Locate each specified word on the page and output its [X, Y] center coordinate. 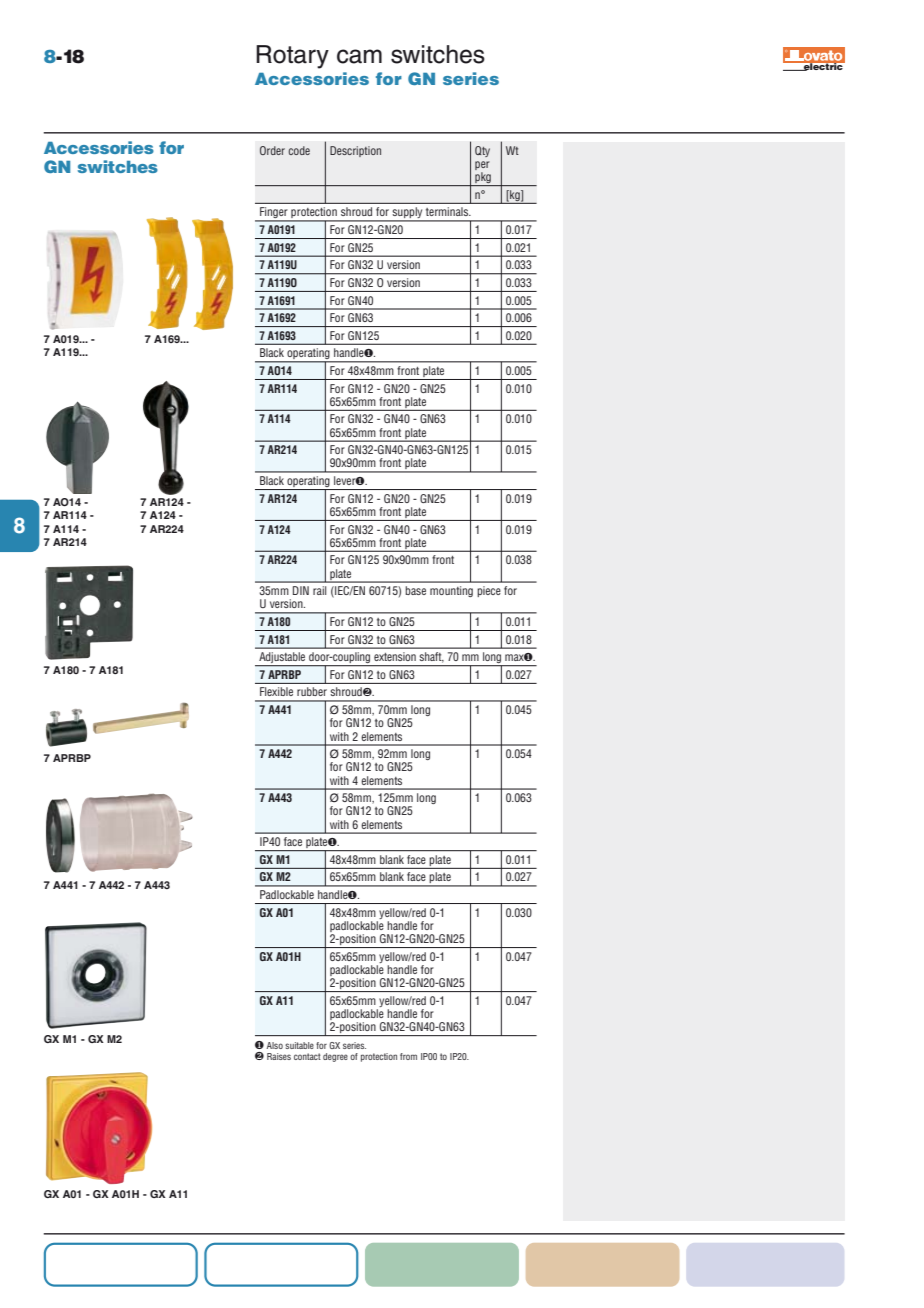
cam [359, 56]
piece [489, 591]
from [408, 1056]
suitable [299, 1045]
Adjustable [282, 659]
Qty [482, 151]
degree [335, 1057]
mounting [451, 591]
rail [319, 590]
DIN [301, 590]
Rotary [292, 57]
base [415, 590]
